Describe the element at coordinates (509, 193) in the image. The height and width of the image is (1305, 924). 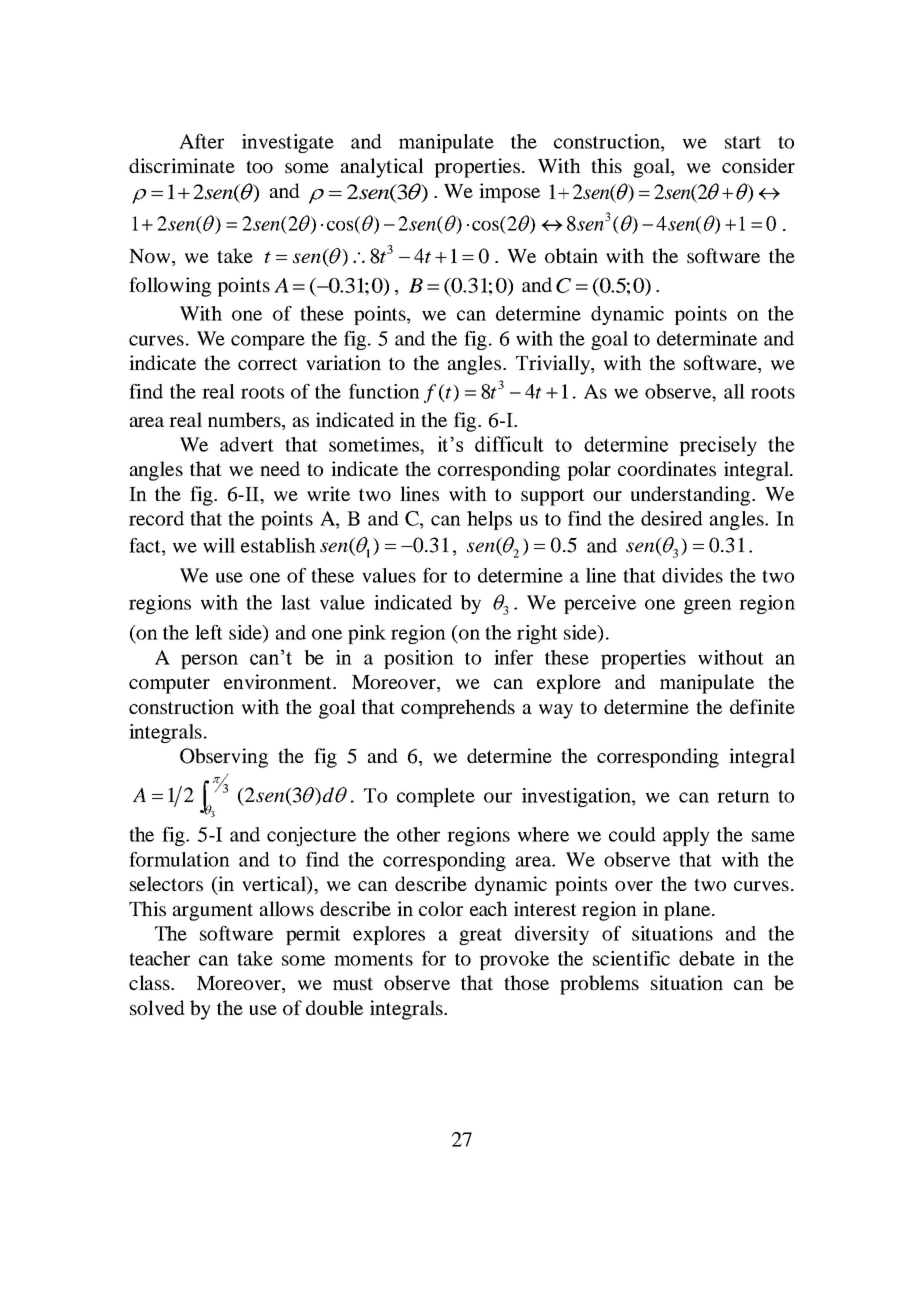
I see `impose` at that location.
